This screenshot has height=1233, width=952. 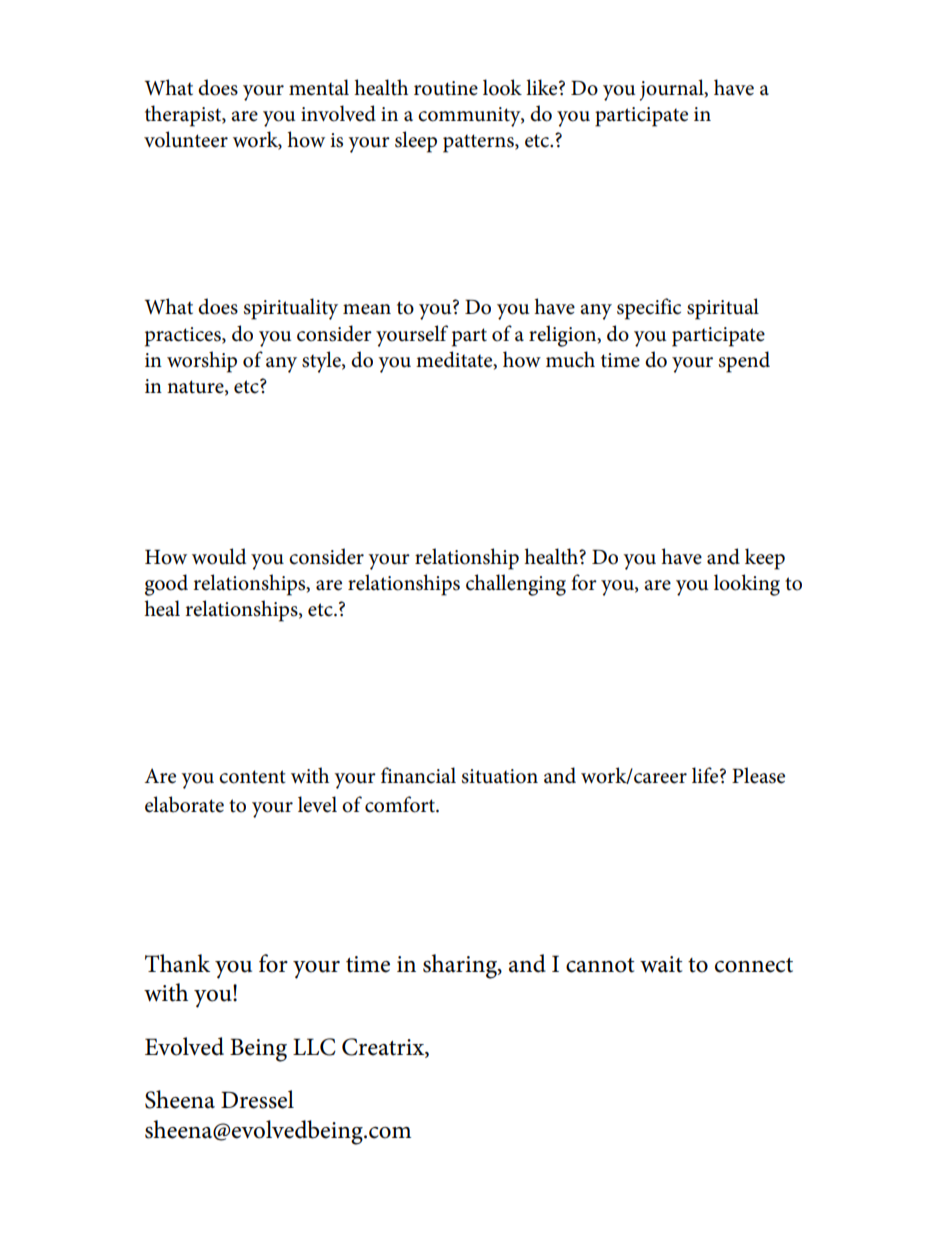 What do you see at coordinates (461, 966) in the screenshot?
I see `sharing` at bounding box center [461, 966].
